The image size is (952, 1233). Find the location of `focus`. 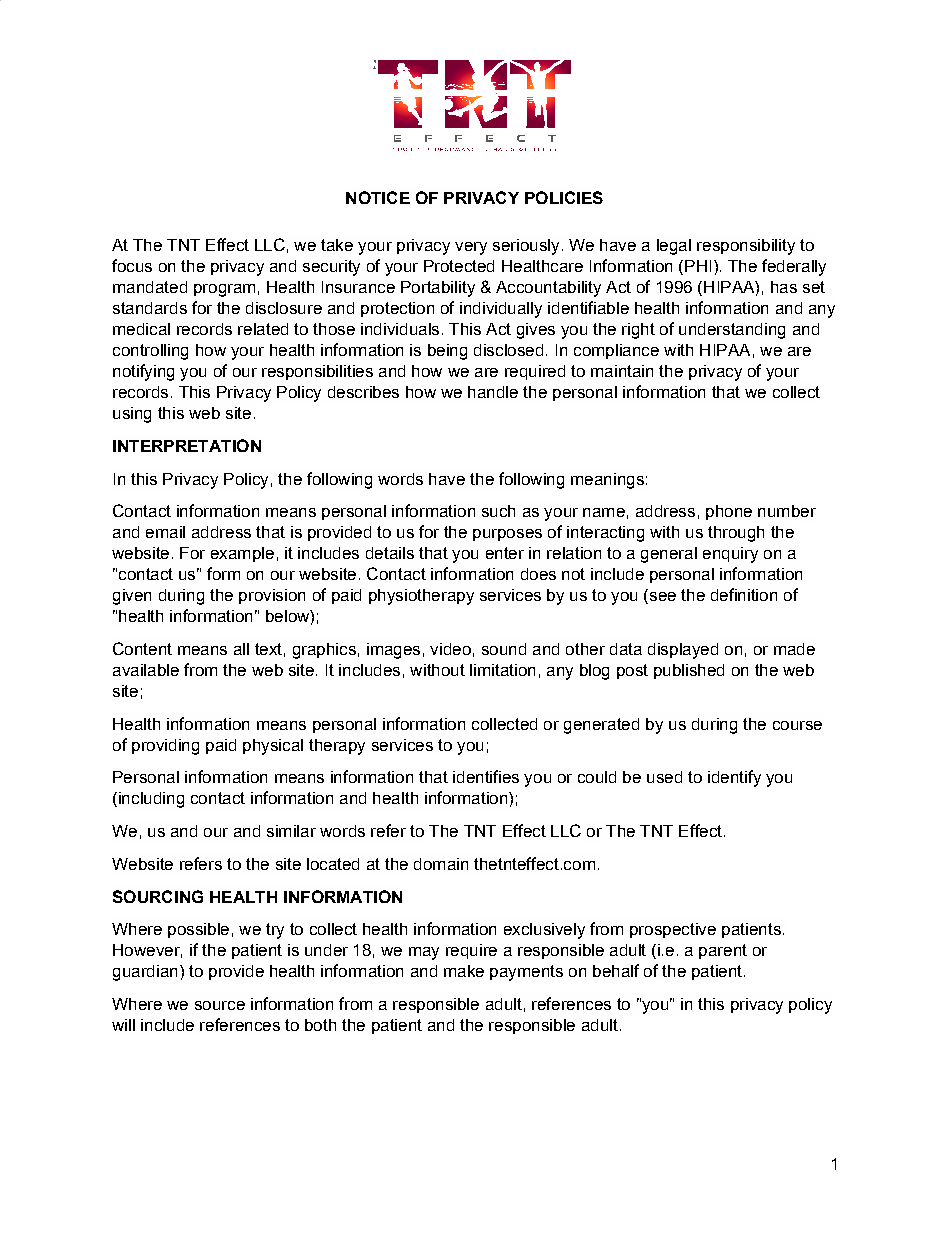

focus is located at coordinates (132, 265).
